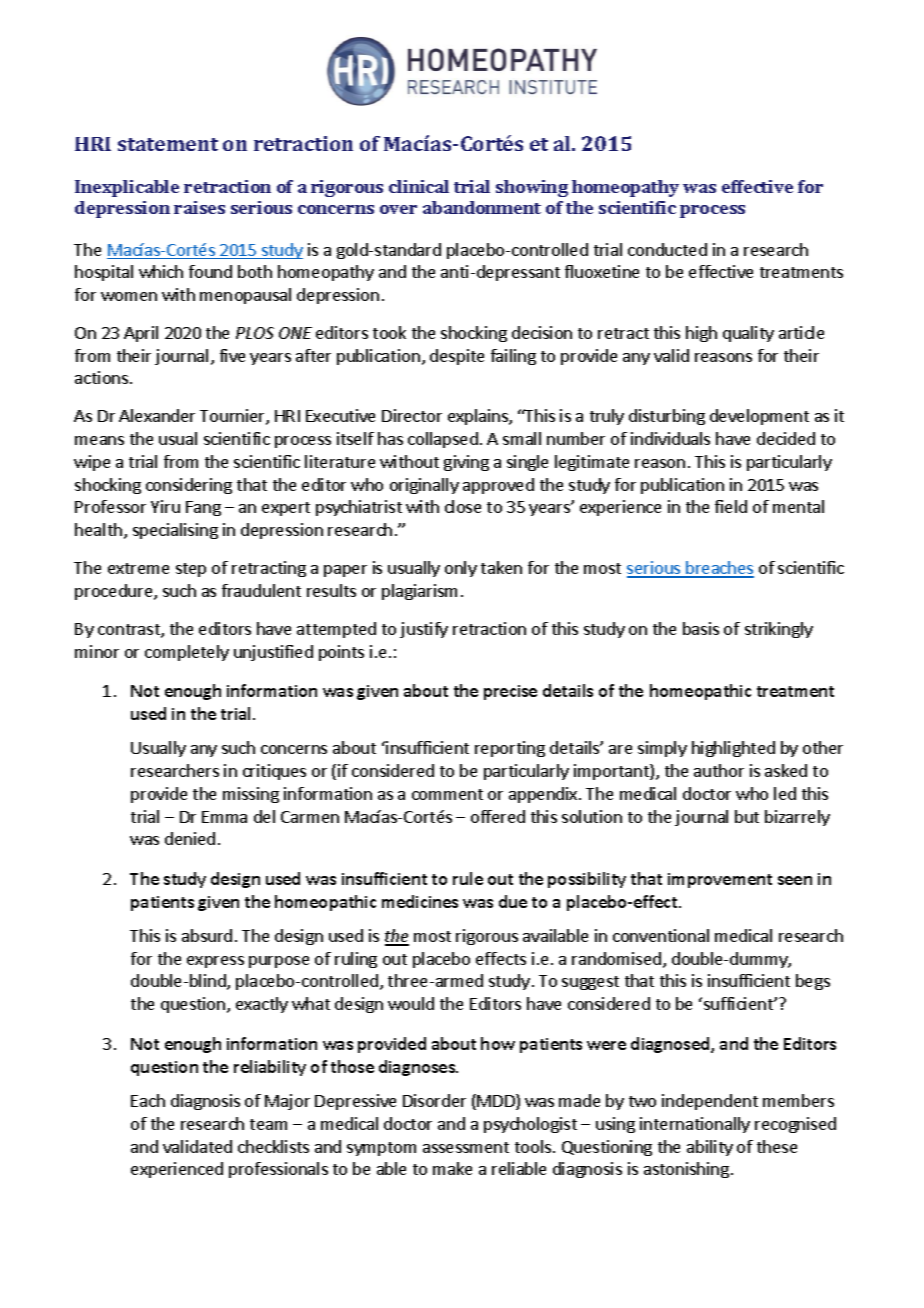 The image size is (924, 1308). I want to click on statement, so click(168, 144).
